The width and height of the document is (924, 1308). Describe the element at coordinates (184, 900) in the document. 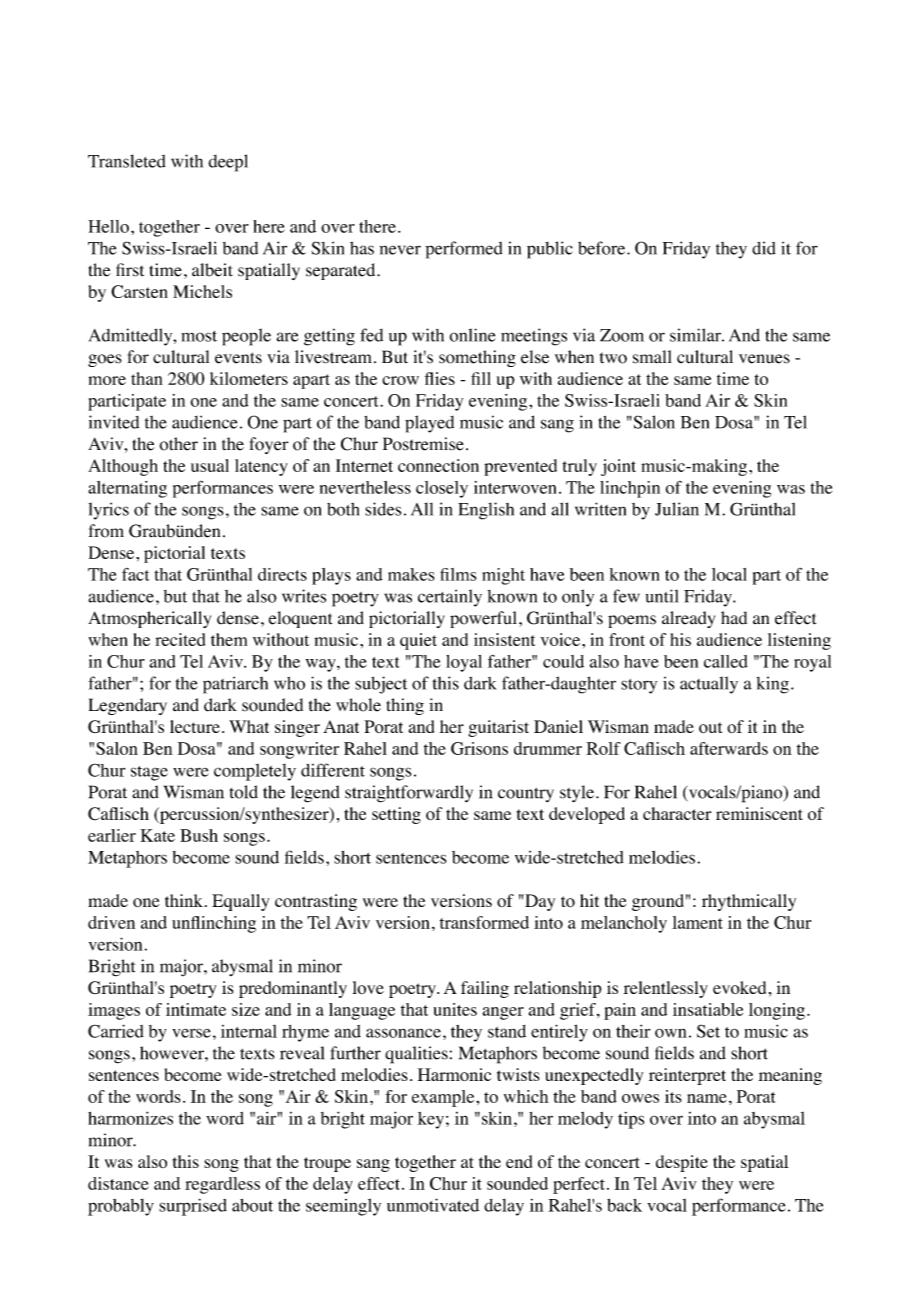

I see `think` at that location.
